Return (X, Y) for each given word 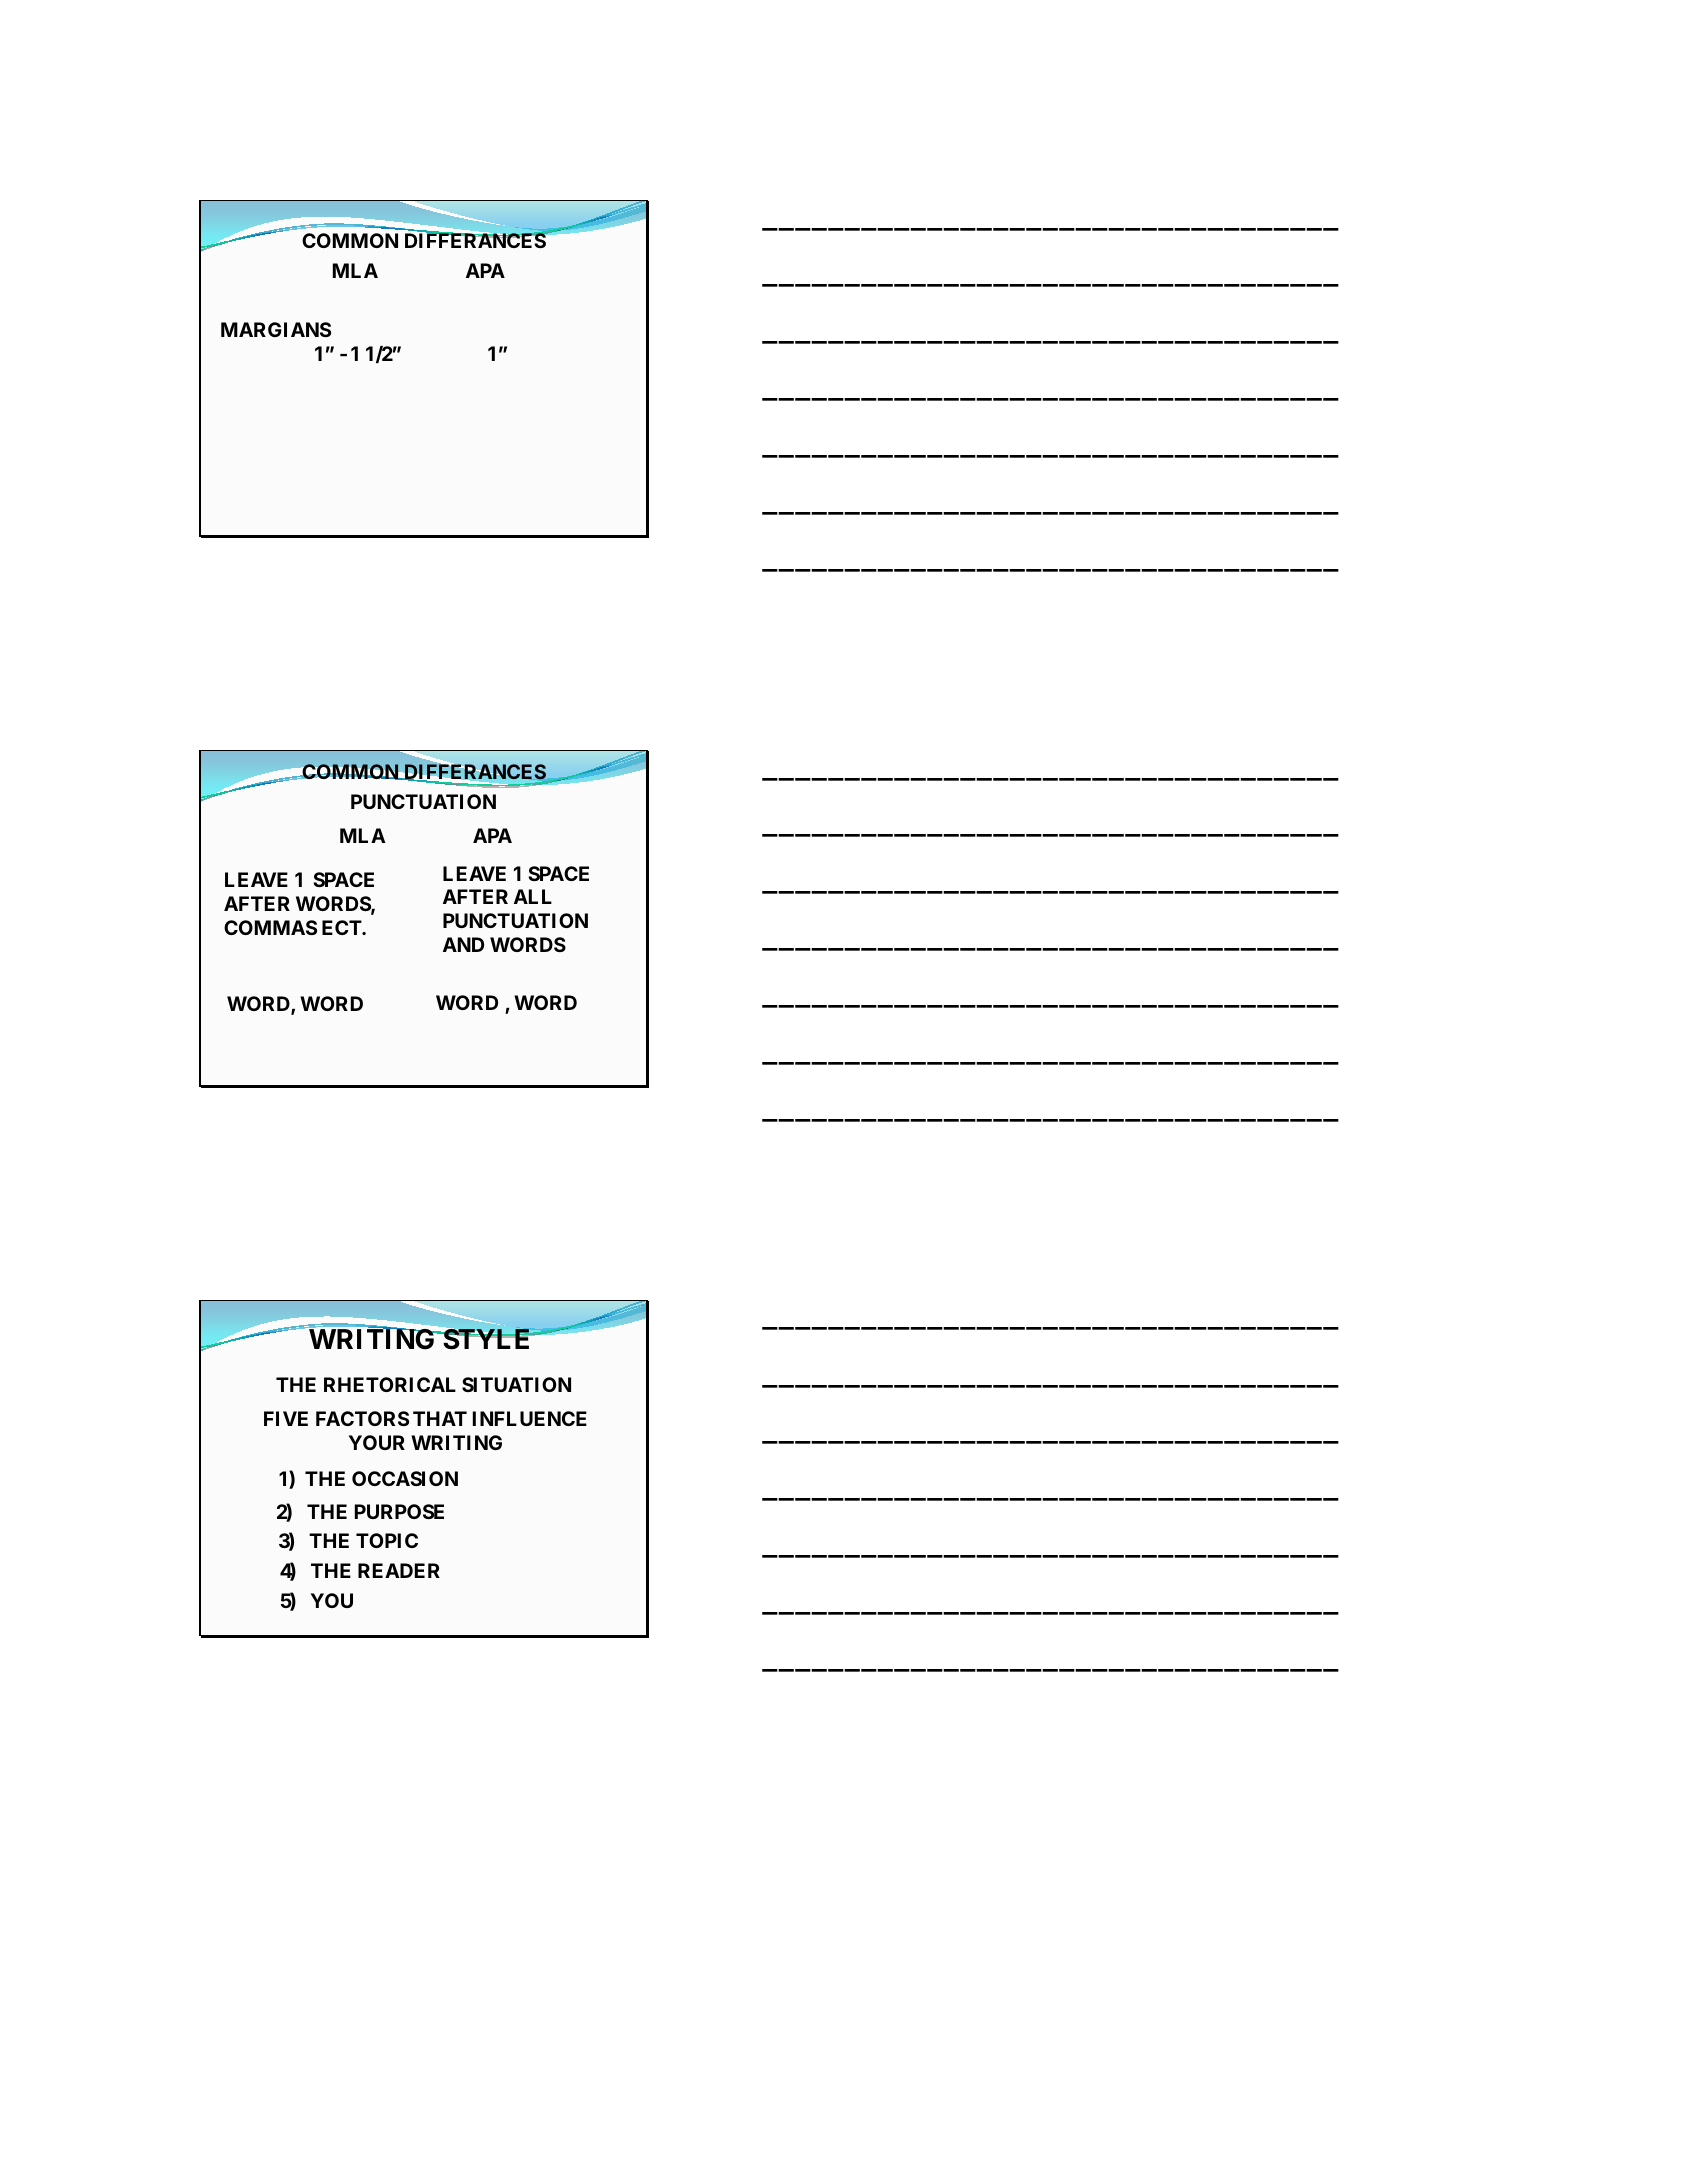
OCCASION (405, 1478)
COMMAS (270, 928)
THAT (440, 1418)
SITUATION (516, 1384)
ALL (533, 896)
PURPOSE (399, 1511)
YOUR (377, 1442)
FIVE (286, 1418)
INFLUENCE (530, 1418)
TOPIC (387, 1540)
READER (399, 1570)
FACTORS (362, 1418)
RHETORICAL (390, 1384)
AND (463, 944)
